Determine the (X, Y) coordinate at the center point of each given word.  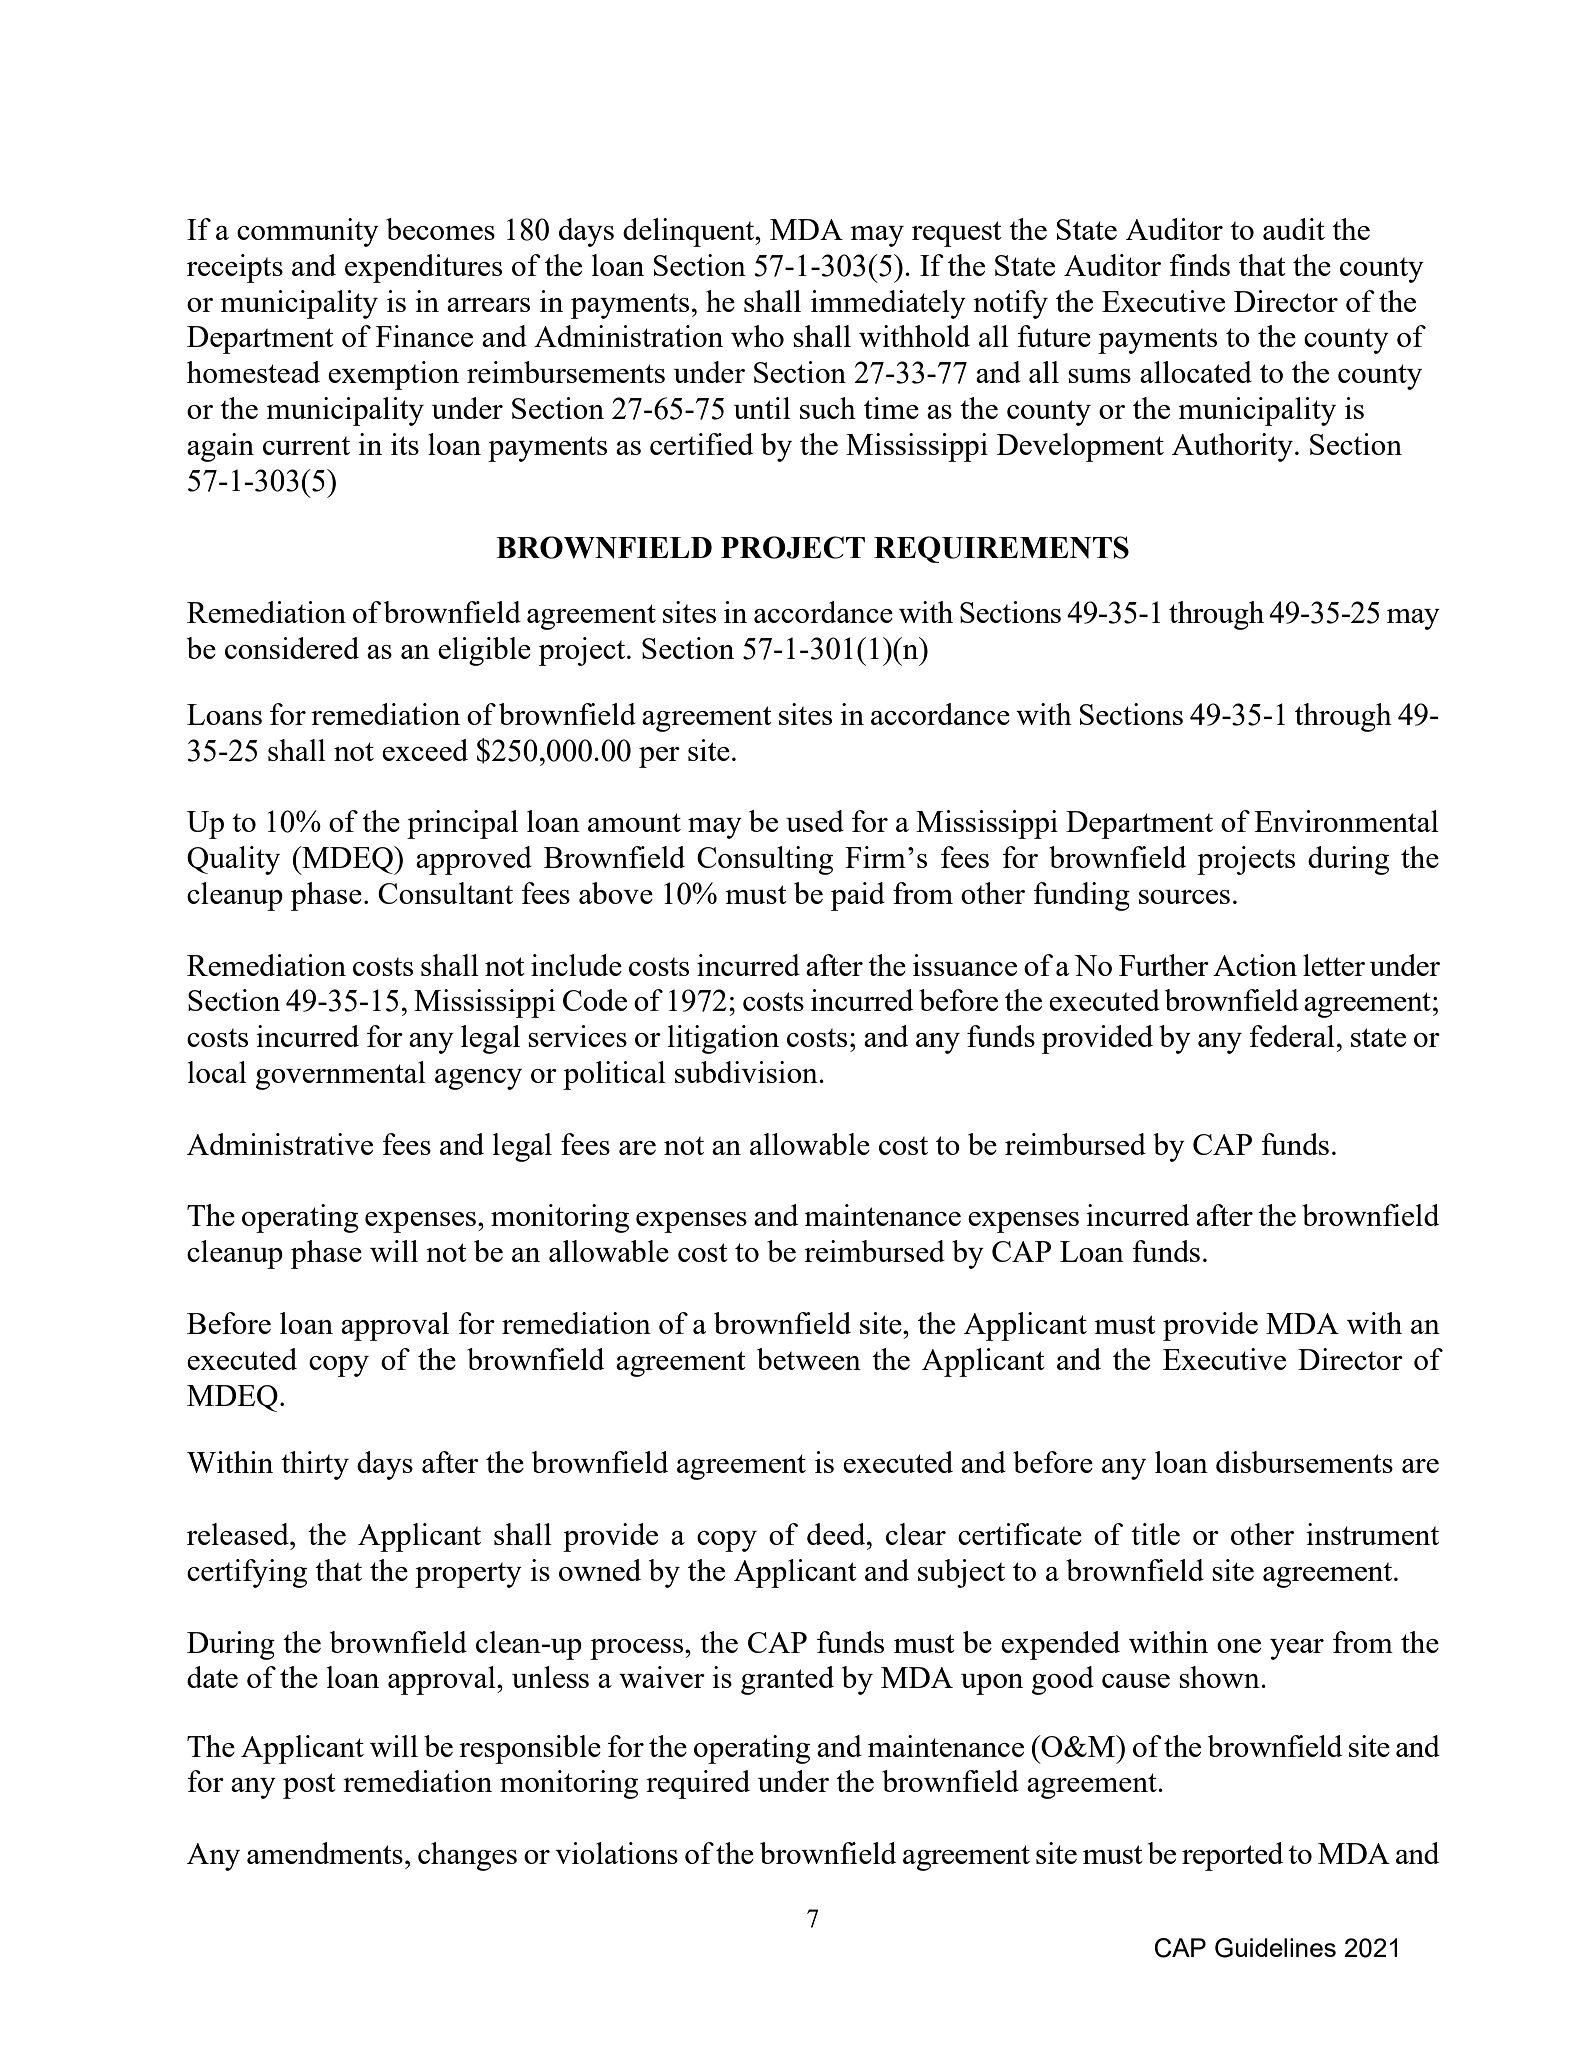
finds (1199, 265)
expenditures (423, 268)
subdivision (747, 1072)
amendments (325, 1853)
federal (1292, 1036)
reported (1232, 1856)
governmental (341, 1075)
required (698, 1784)
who (757, 336)
